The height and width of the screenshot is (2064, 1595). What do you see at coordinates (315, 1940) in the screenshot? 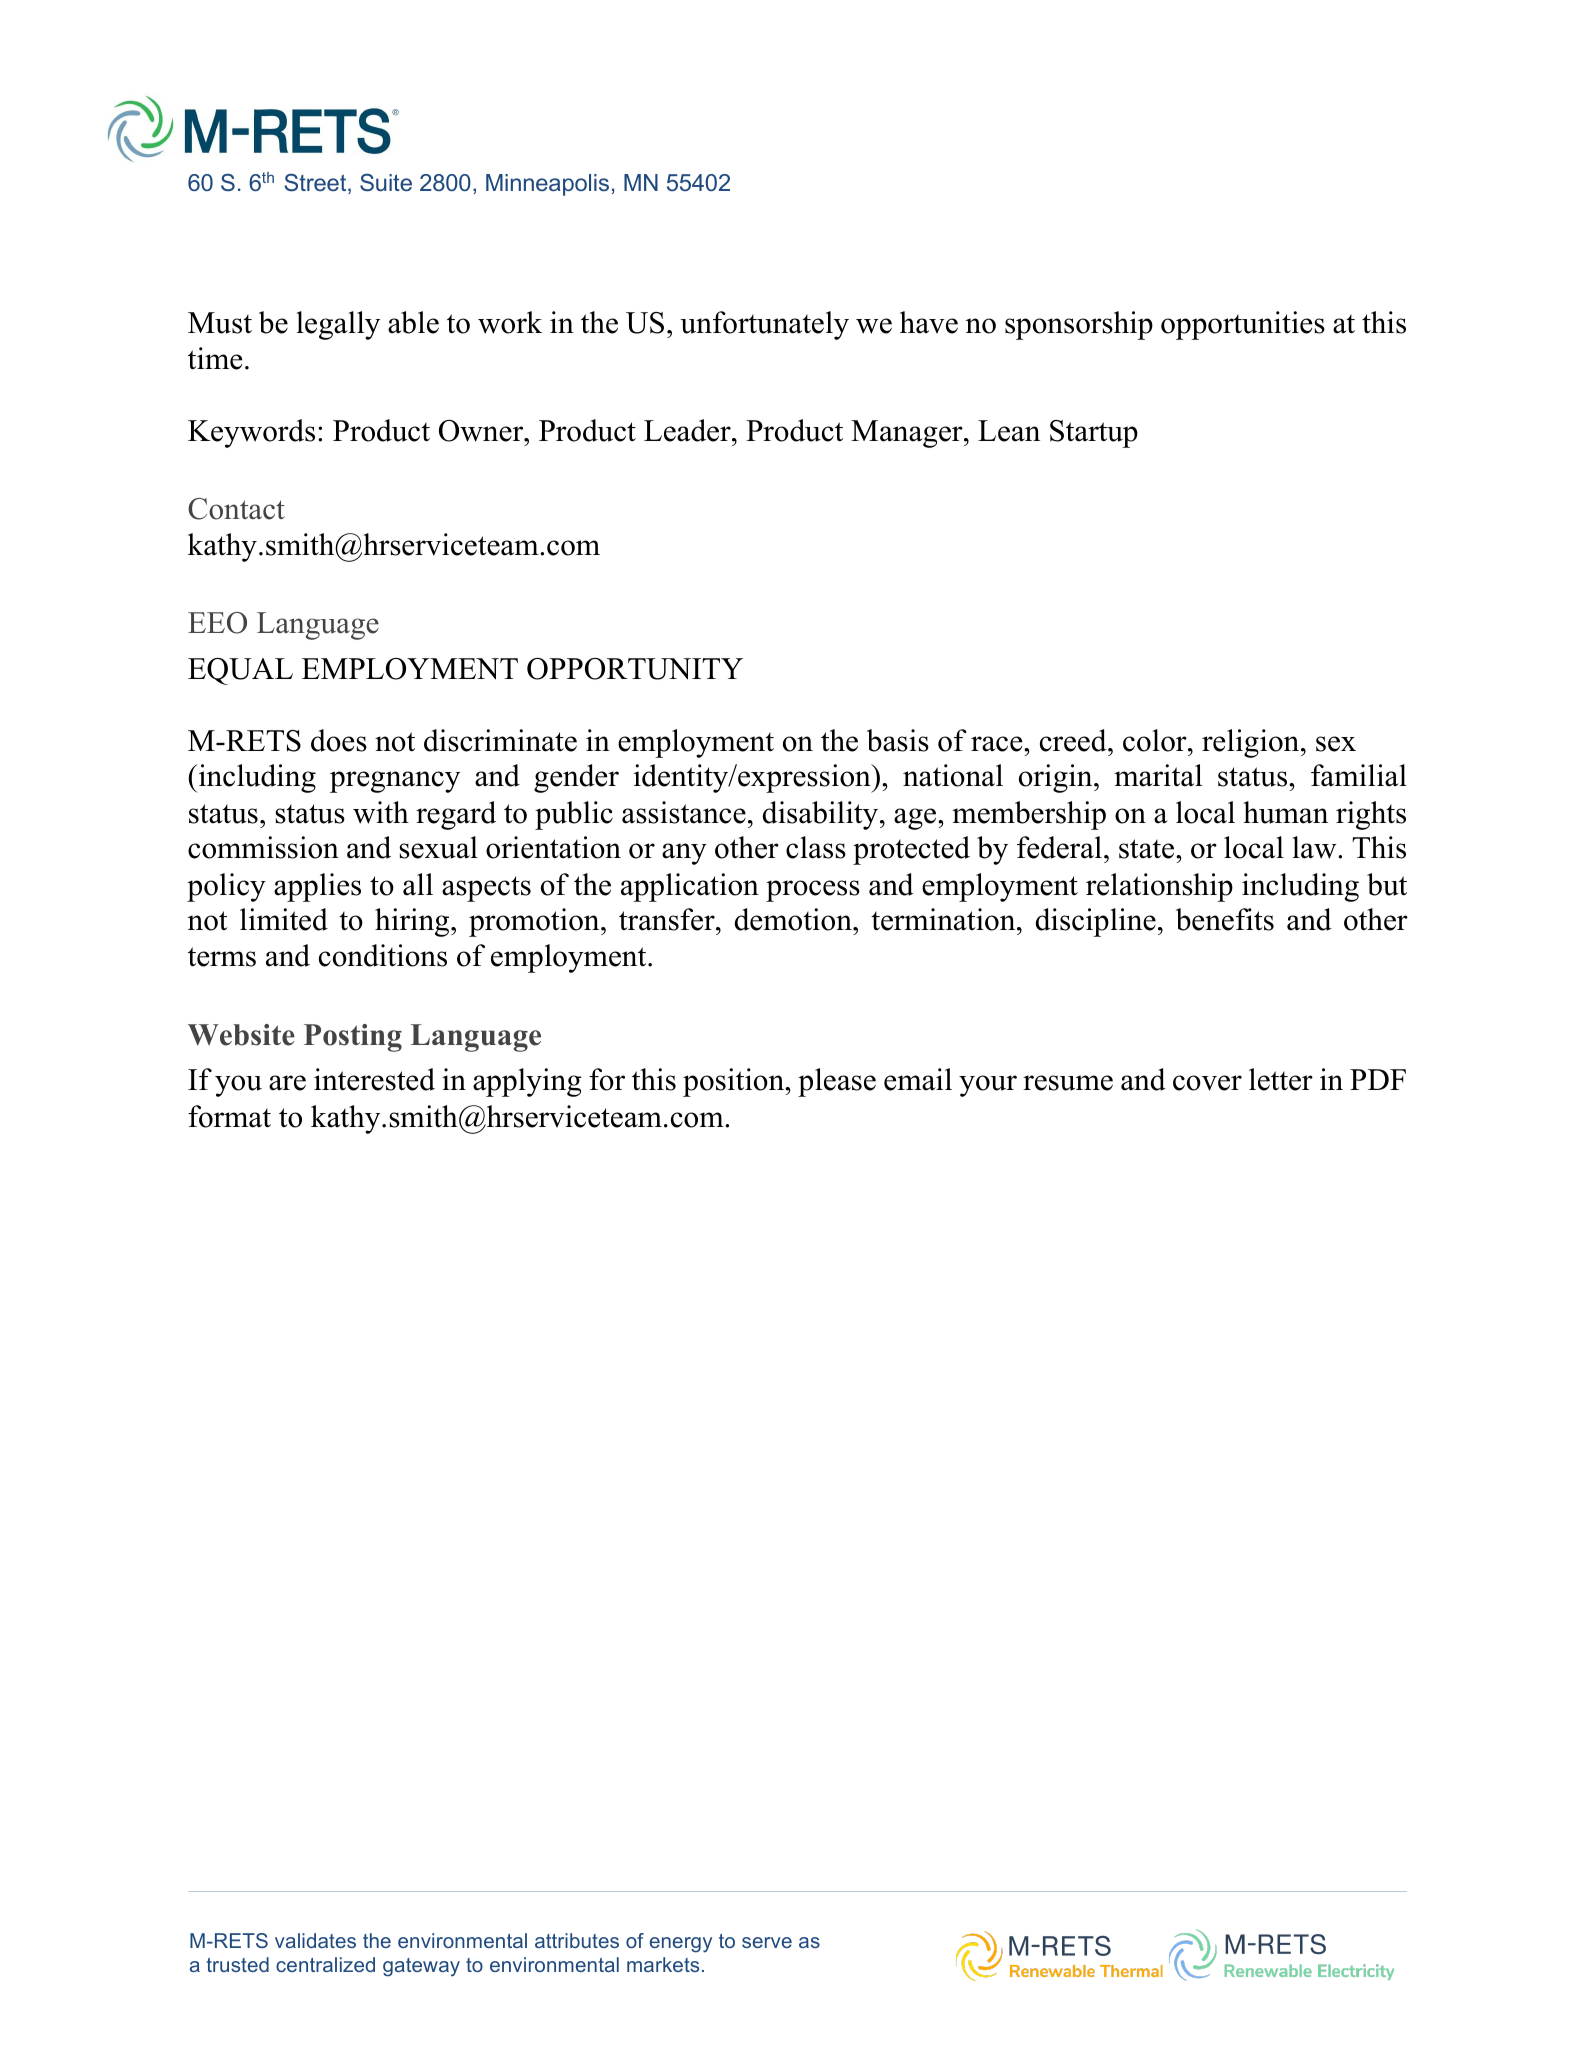
I see `validates` at bounding box center [315, 1940].
